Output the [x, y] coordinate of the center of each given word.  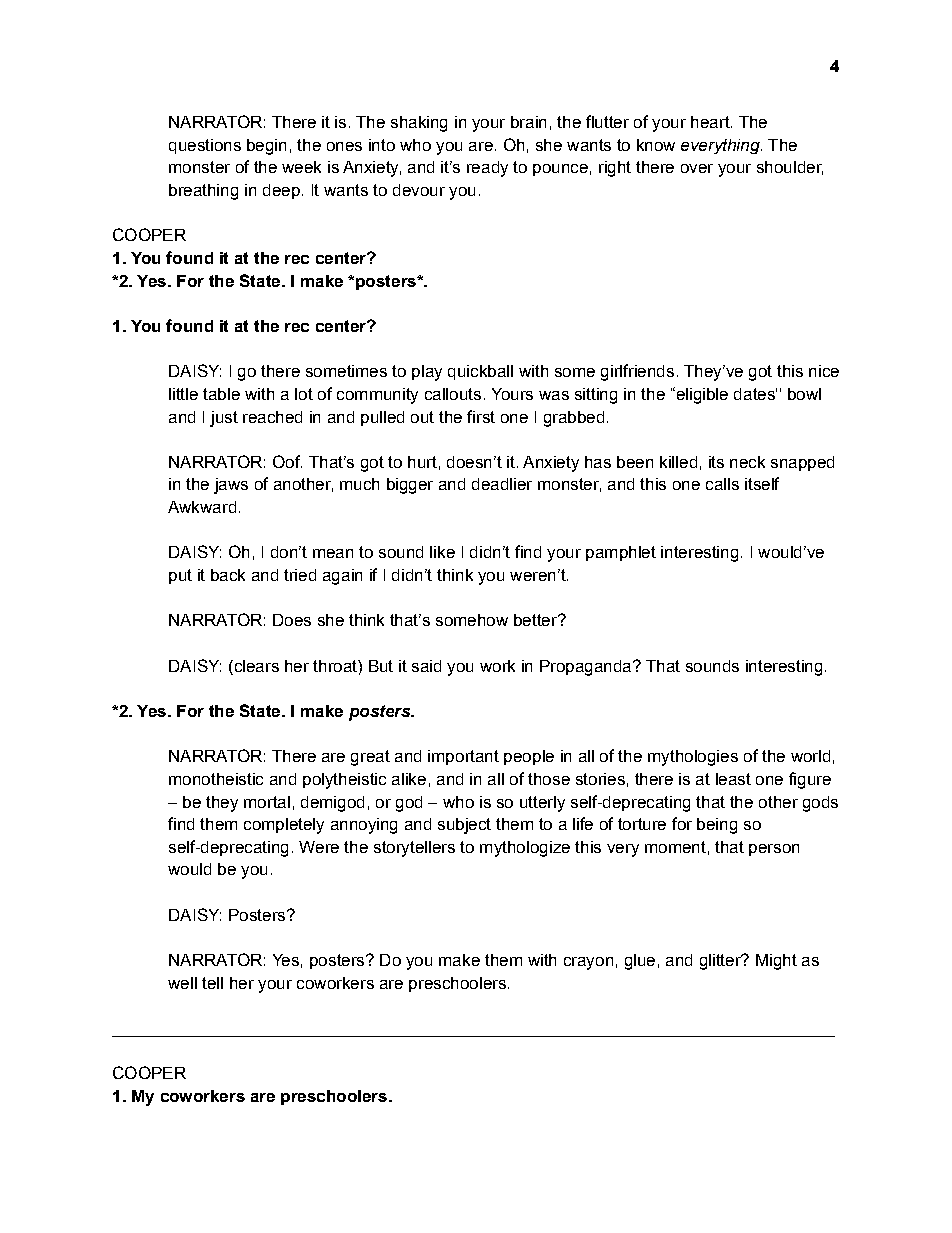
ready [487, 169]
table [221, 394]
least [733, 779]
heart [711, 122]
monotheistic [216, 779]
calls [722, 484]
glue [640, 962]
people [529, 757]
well [182, 983]
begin [266, 147]
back [228, 575]
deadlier [502, 484]
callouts [453, 394]
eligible [701, 395]
